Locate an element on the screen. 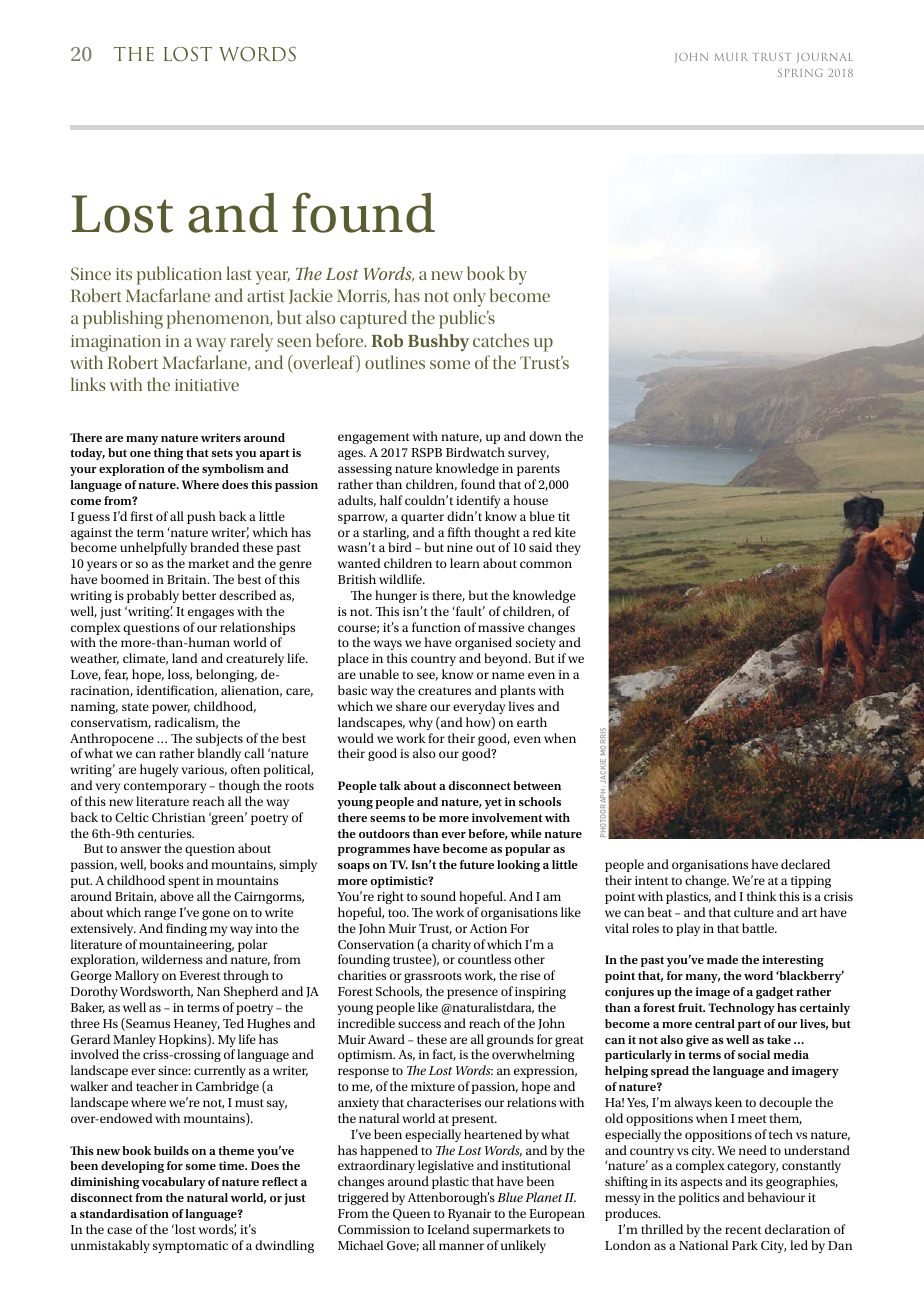 The image size is (924, 1308). finding is located at coordinates (186, 929).
